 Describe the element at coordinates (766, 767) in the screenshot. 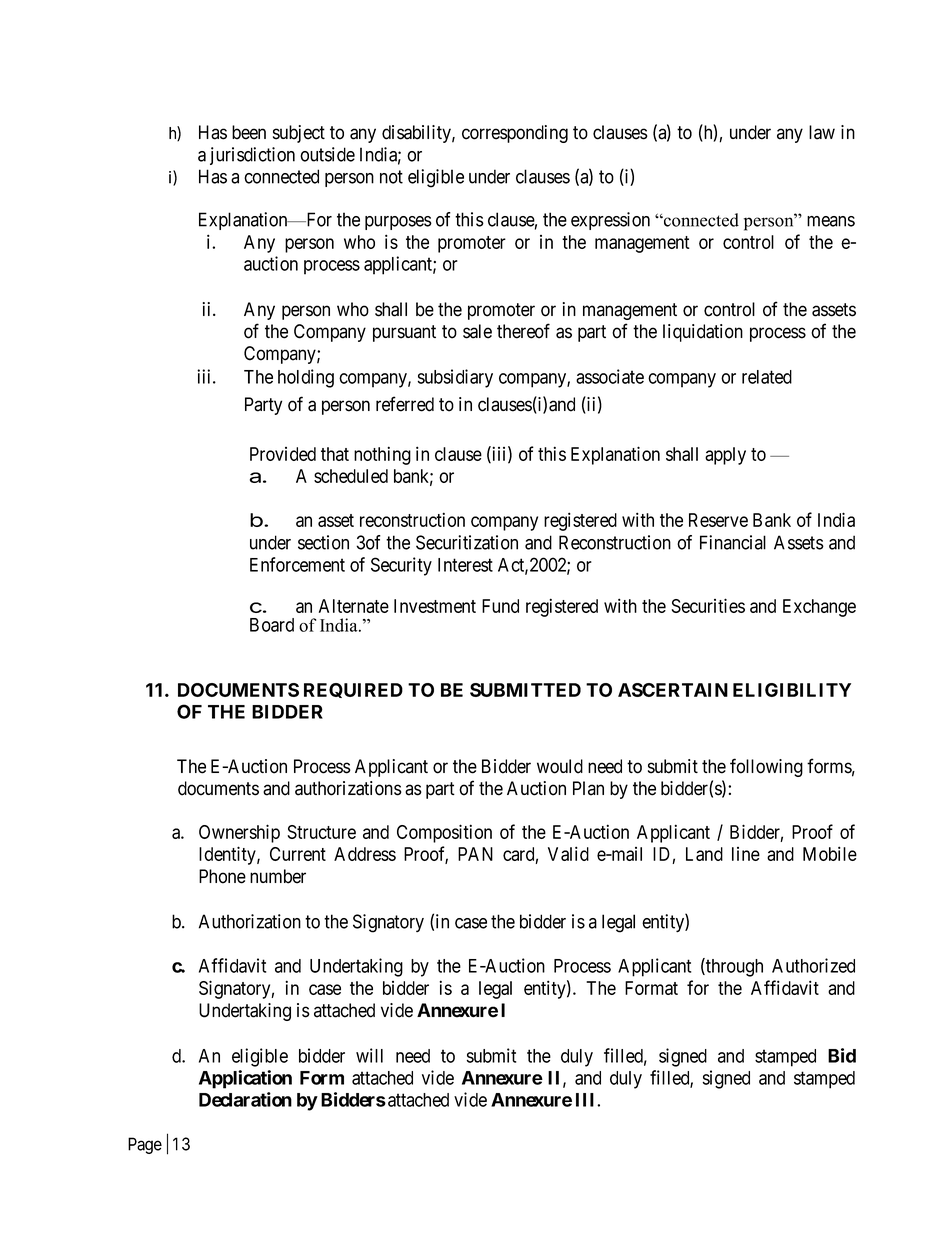

I see `following` at that location.
